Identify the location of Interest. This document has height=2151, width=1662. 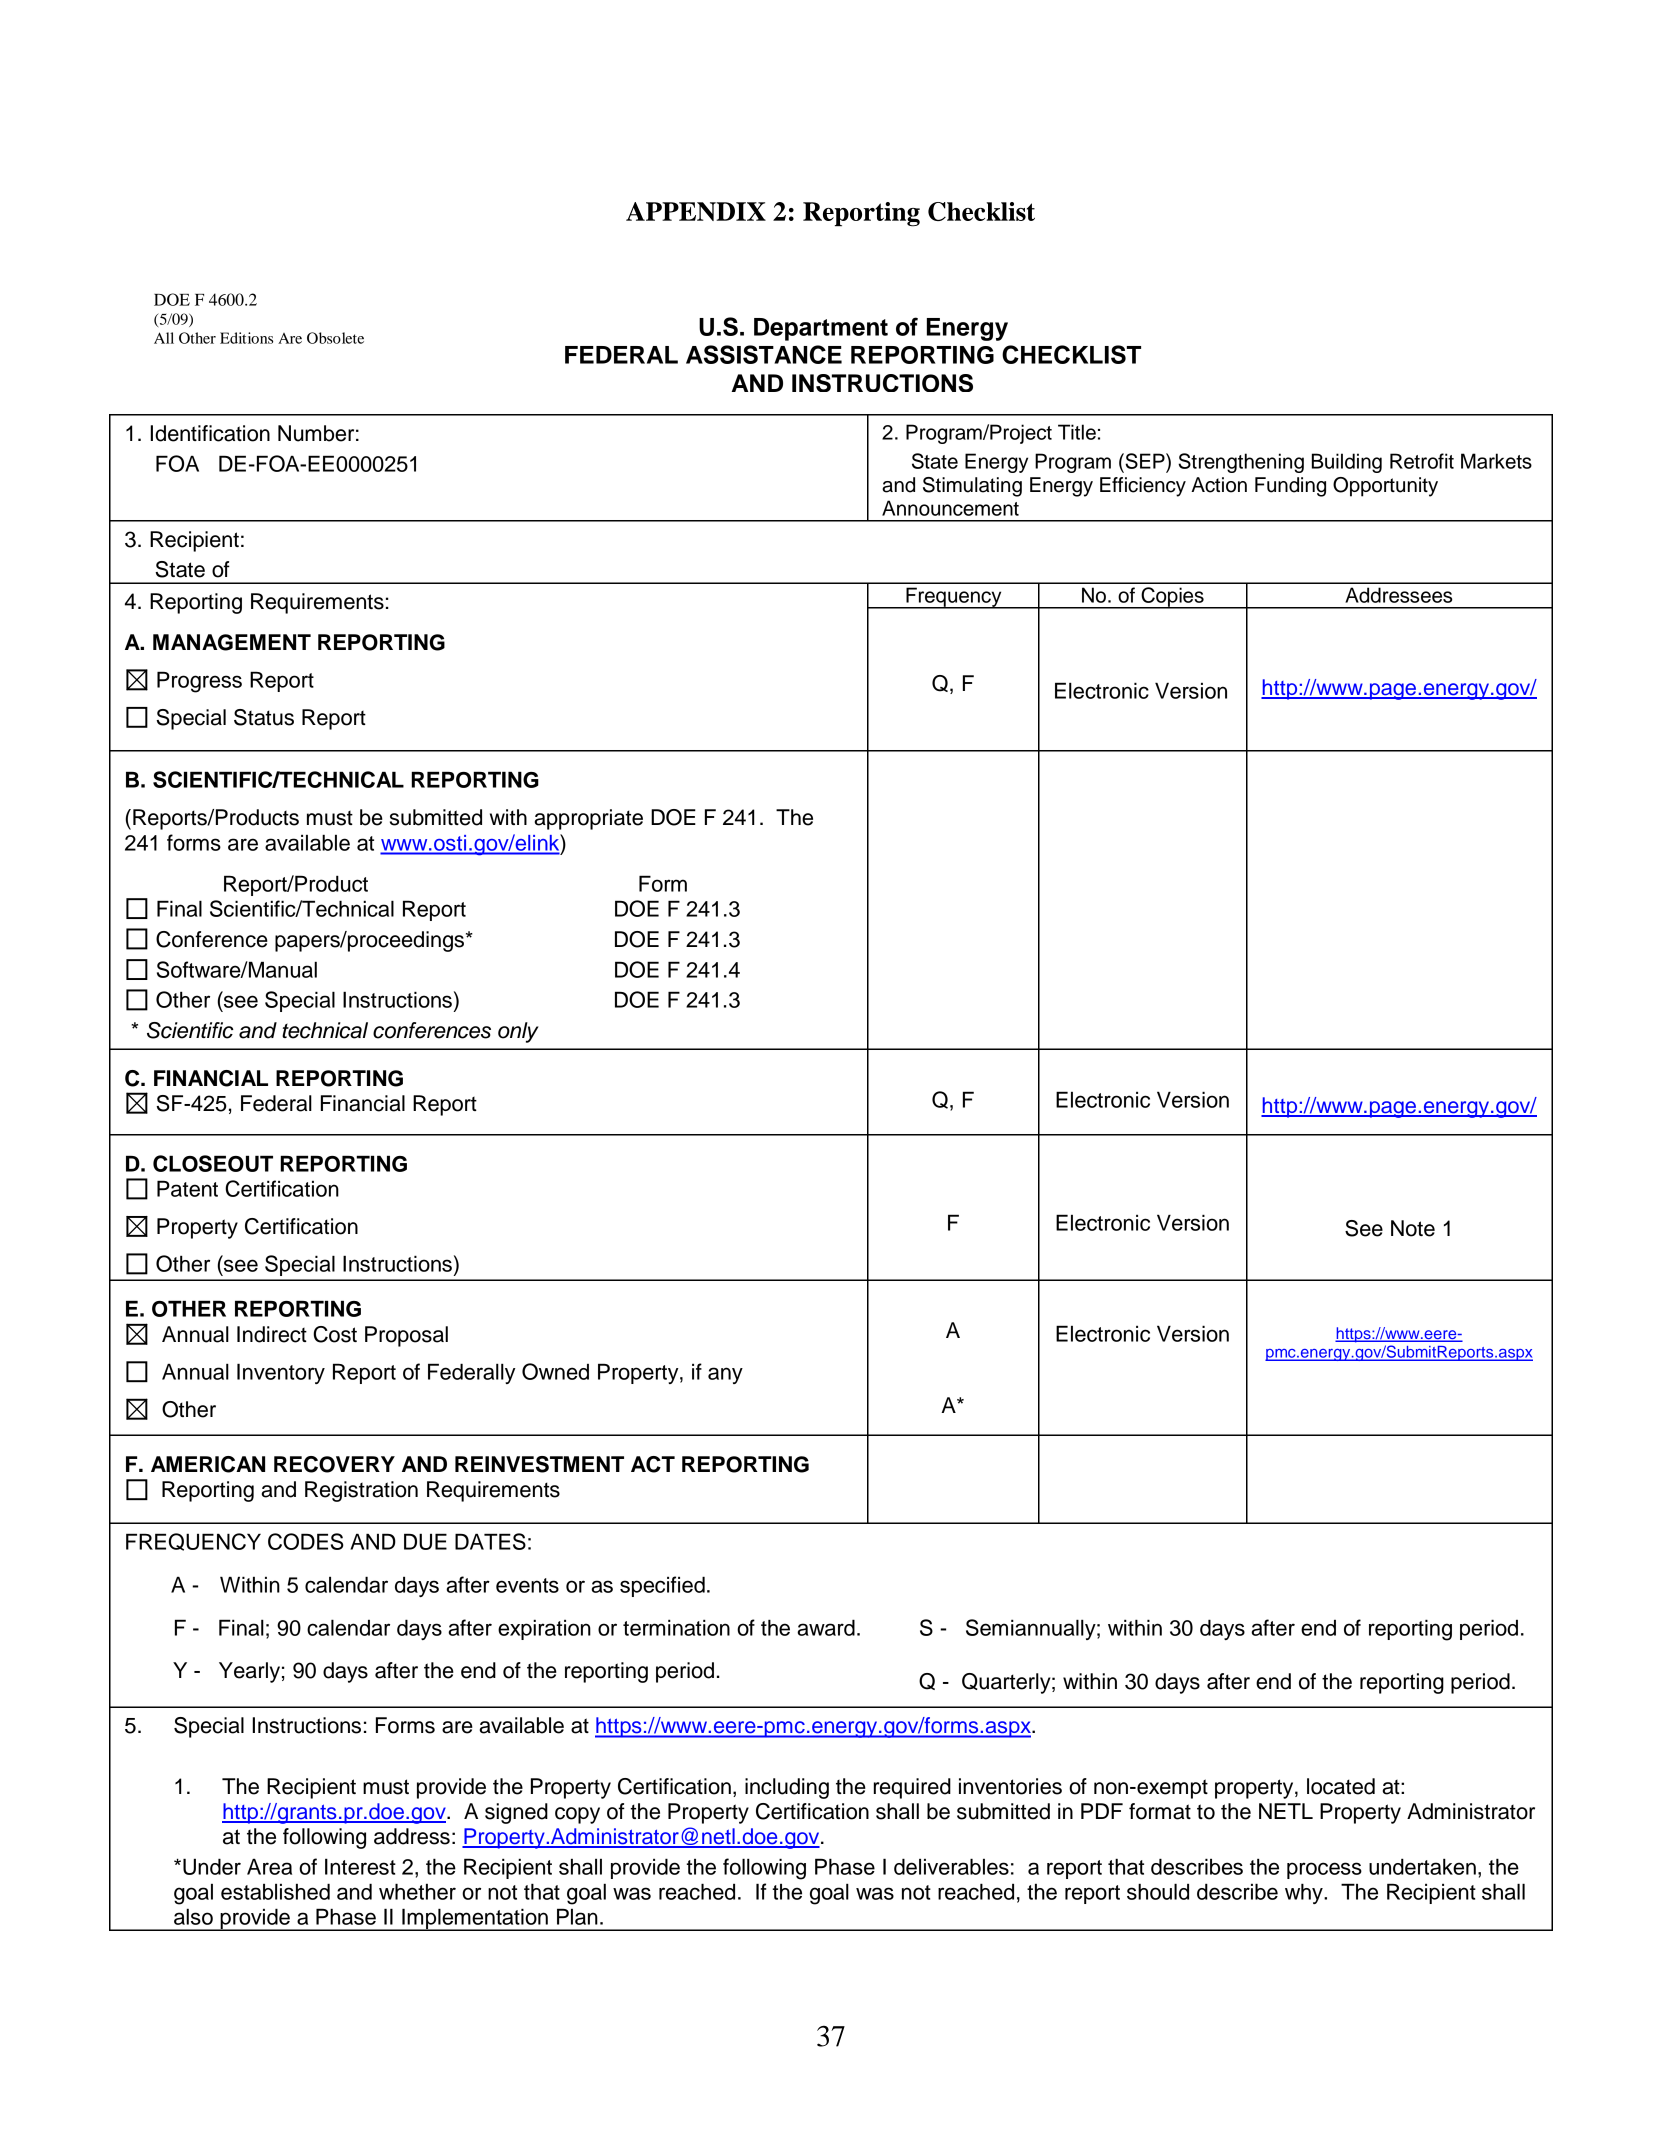
(360, 1866).
